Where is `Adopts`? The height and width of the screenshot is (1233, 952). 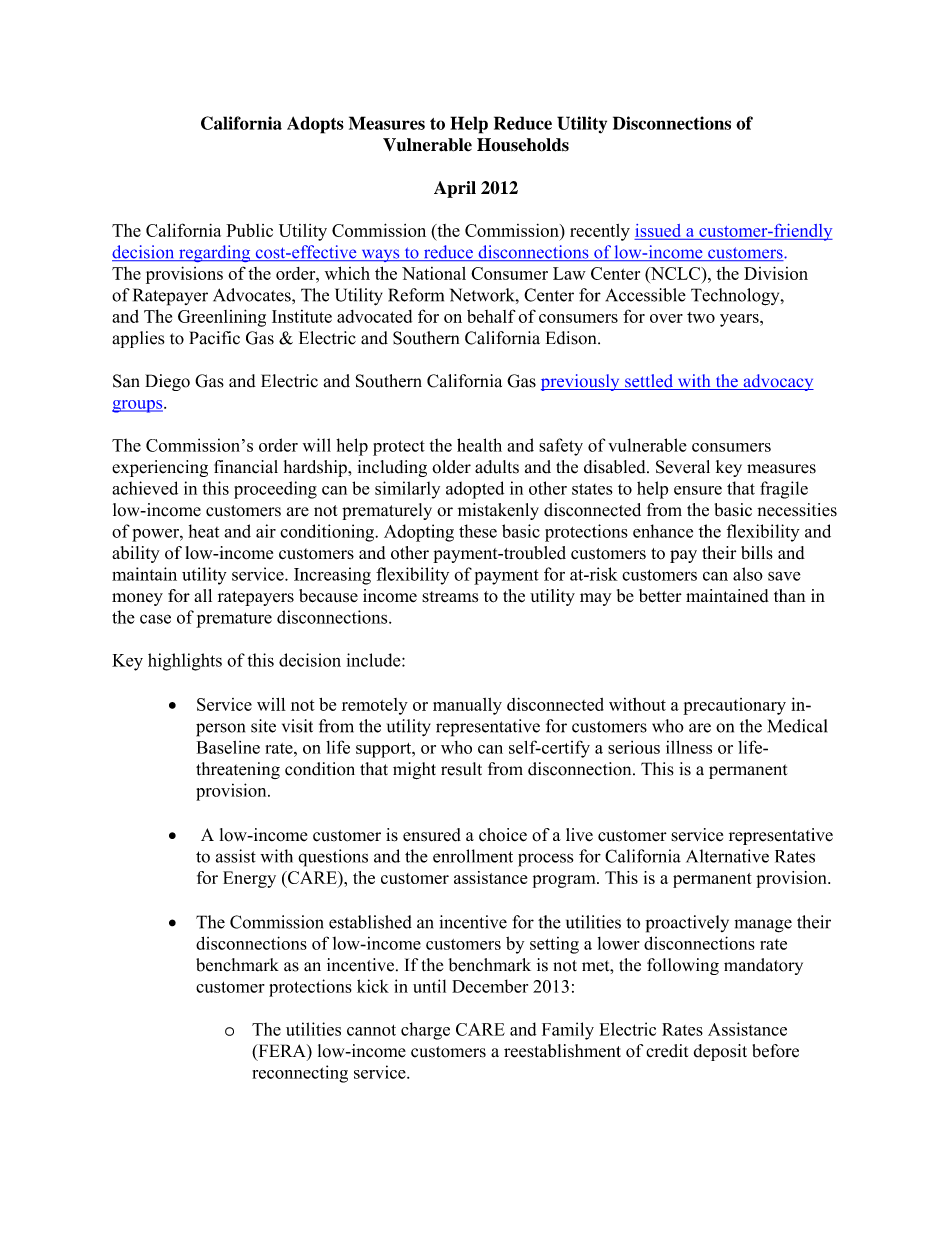 Adopts is located at coordinates (315, 125).
